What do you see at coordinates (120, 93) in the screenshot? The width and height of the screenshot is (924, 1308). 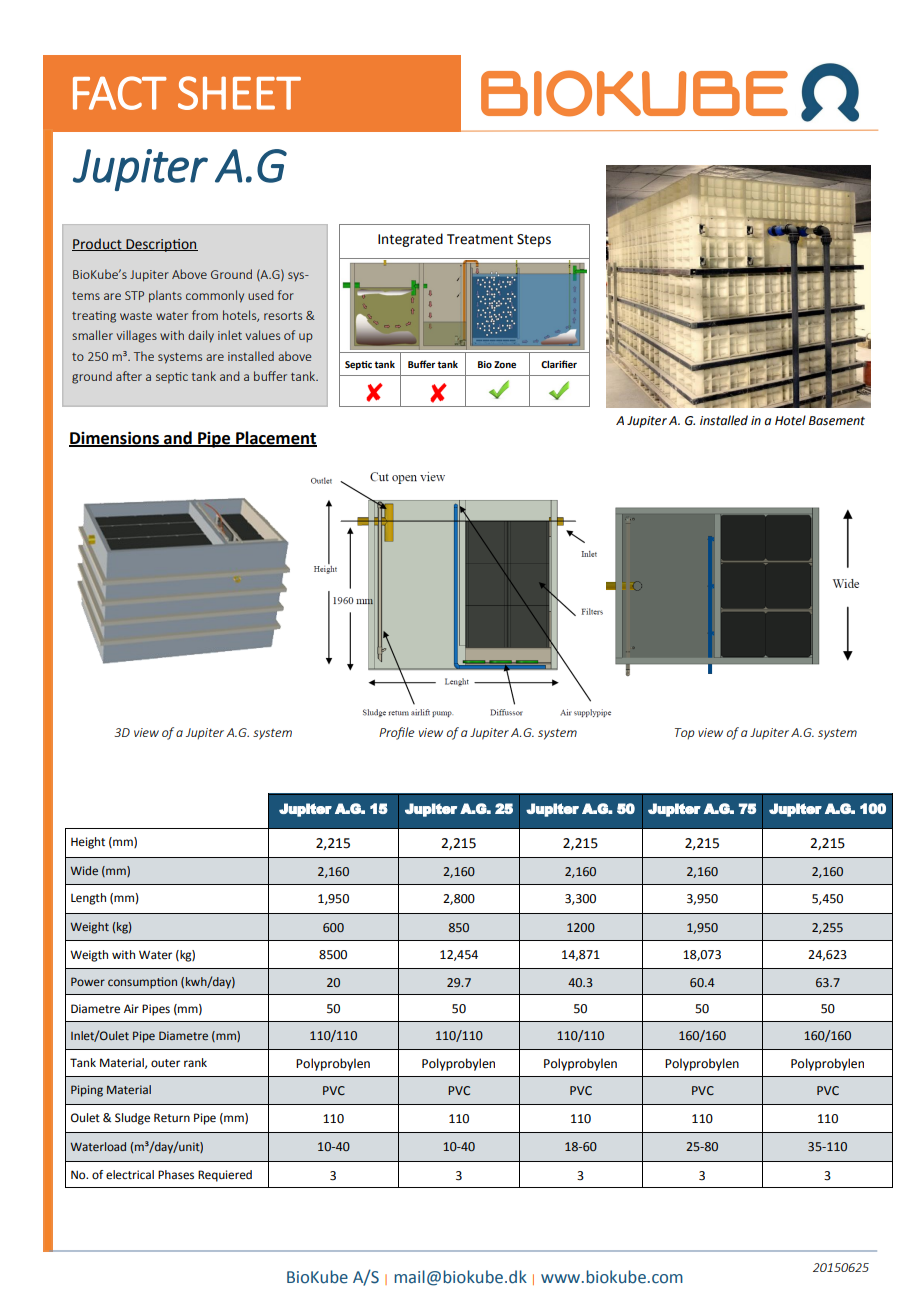 I see `FACT` at bounding box center [120, 93].
